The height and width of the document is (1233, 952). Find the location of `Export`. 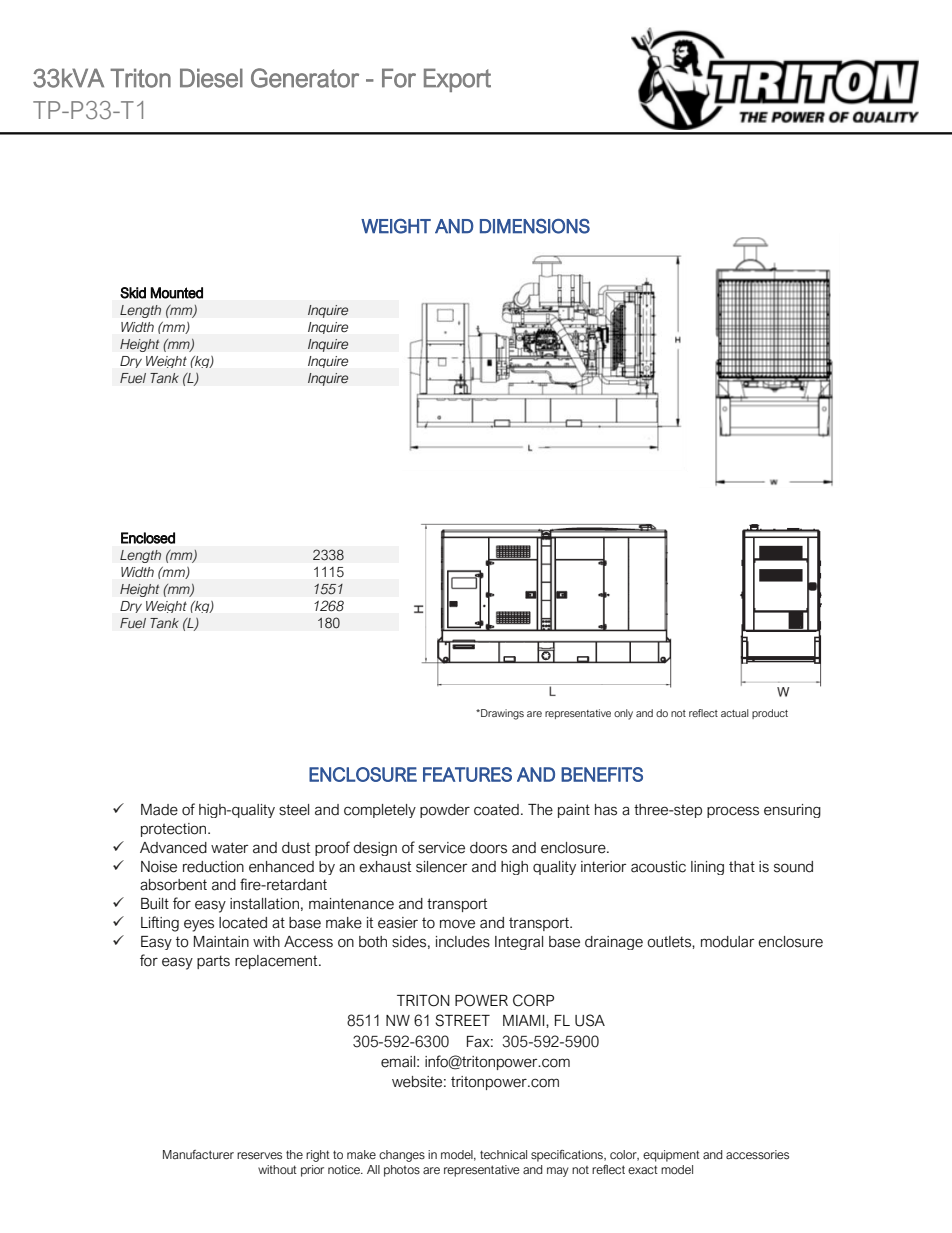

Export is located at coordinates (457, 80).
